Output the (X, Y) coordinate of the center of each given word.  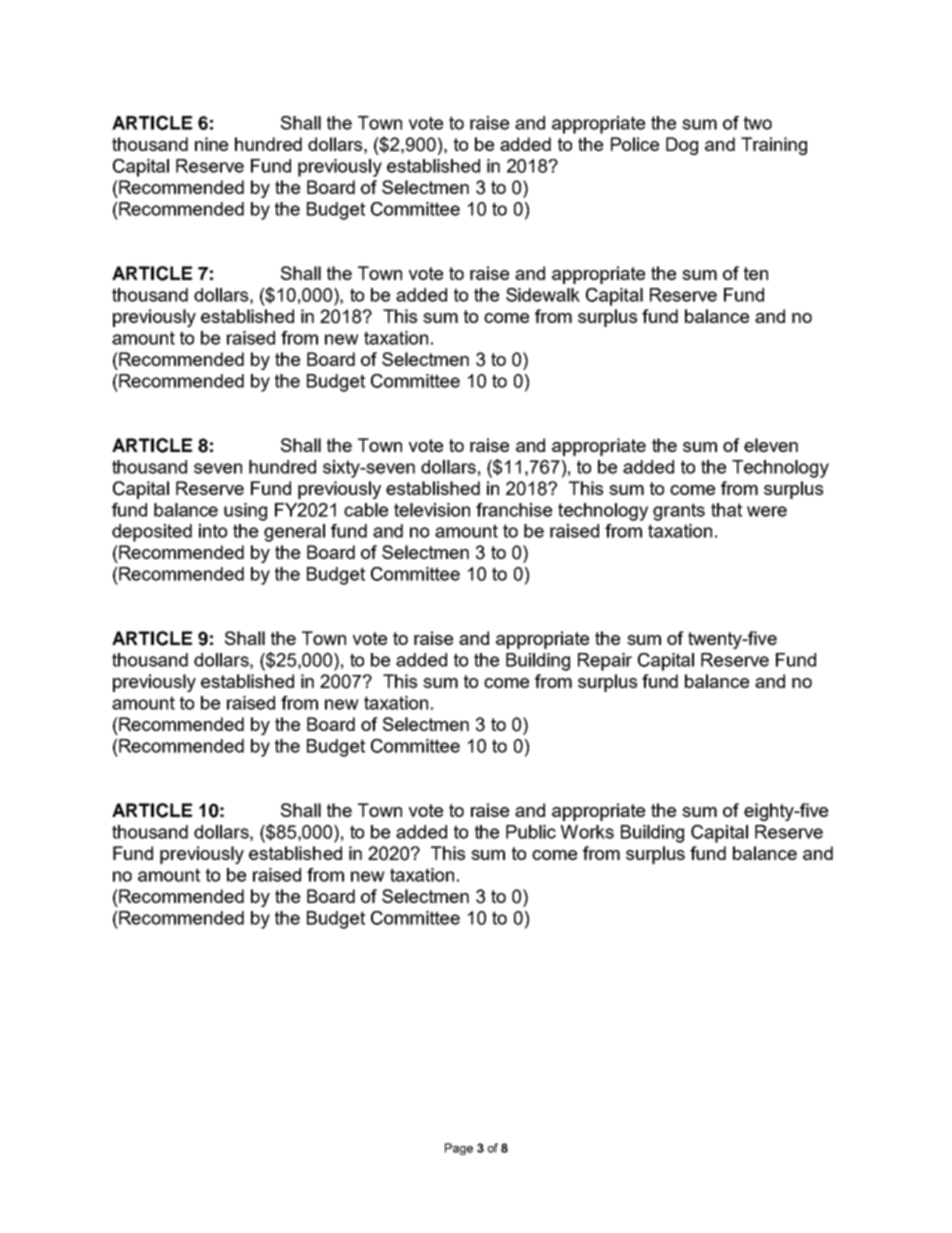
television (432, 510)
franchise (514, 510)
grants (679, 512)
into (213, 531)
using (245, 512)
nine (211, 144)
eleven (771, 445)
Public (531, 832)
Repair (605, 662)
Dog (682, 146)
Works (587, 832)
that (726, 510)
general (294, 533)
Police (635, 144)
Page (459, 1149)
